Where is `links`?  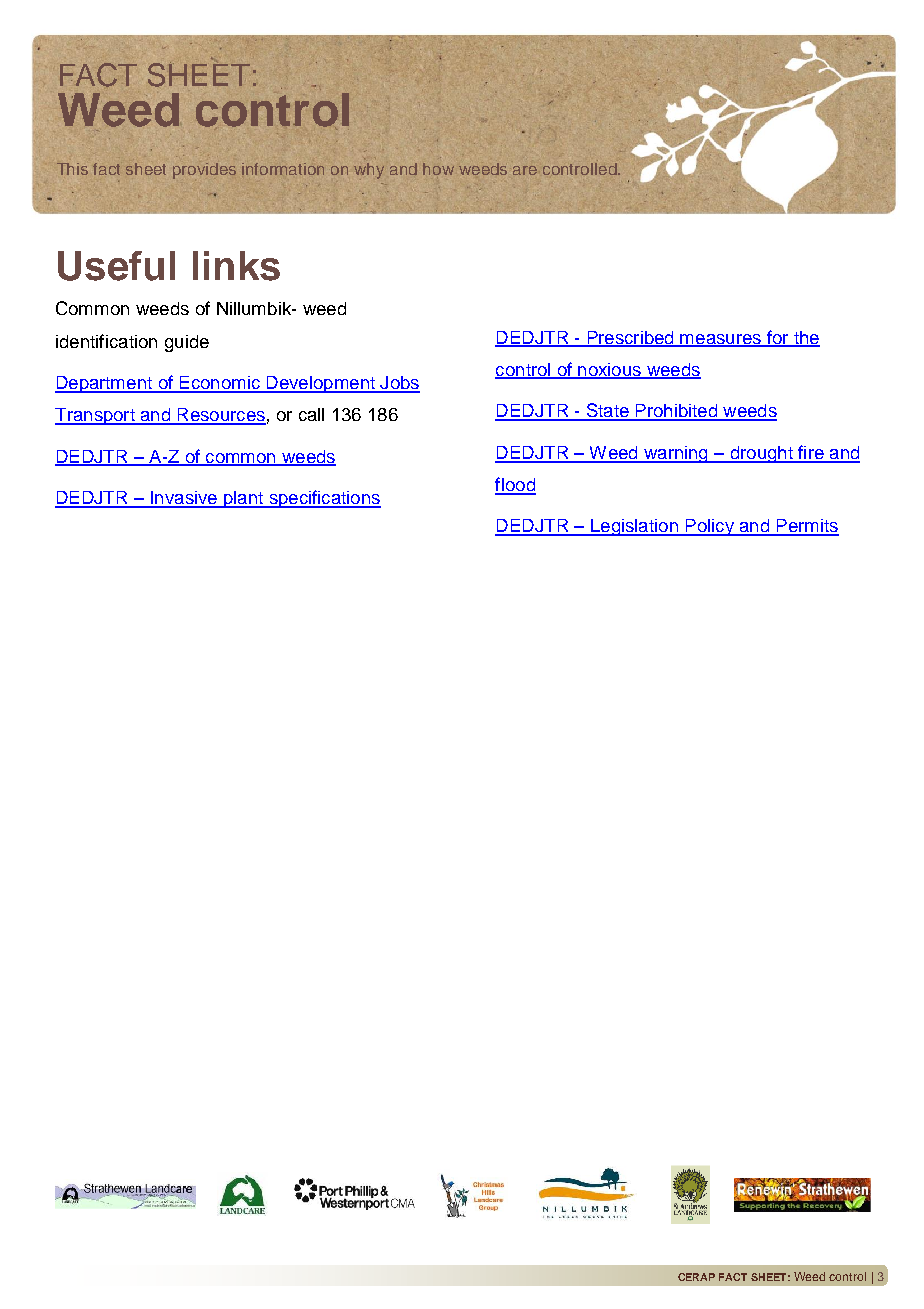 links is located at coordinates (236, 266).
